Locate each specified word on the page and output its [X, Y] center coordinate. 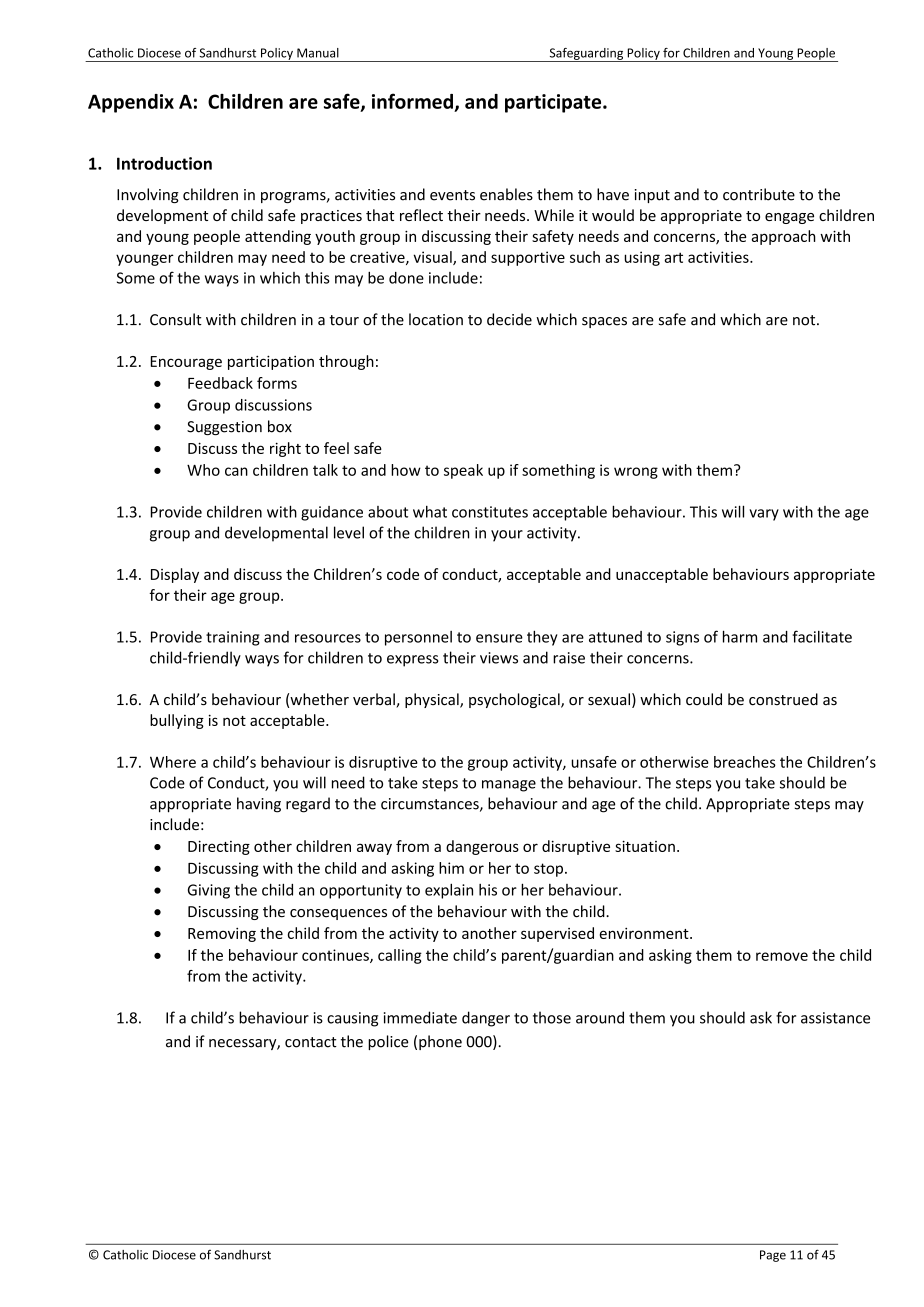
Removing [222, 934]
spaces [604, 322]
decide [509, 319]
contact [311, 1042]
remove [782, 956]
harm [740, 636]
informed [412, 101]
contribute [759, 194]
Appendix [131, 103]
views [499, 658]
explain [449, 891]
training [233, 638]
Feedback [220, 383]
